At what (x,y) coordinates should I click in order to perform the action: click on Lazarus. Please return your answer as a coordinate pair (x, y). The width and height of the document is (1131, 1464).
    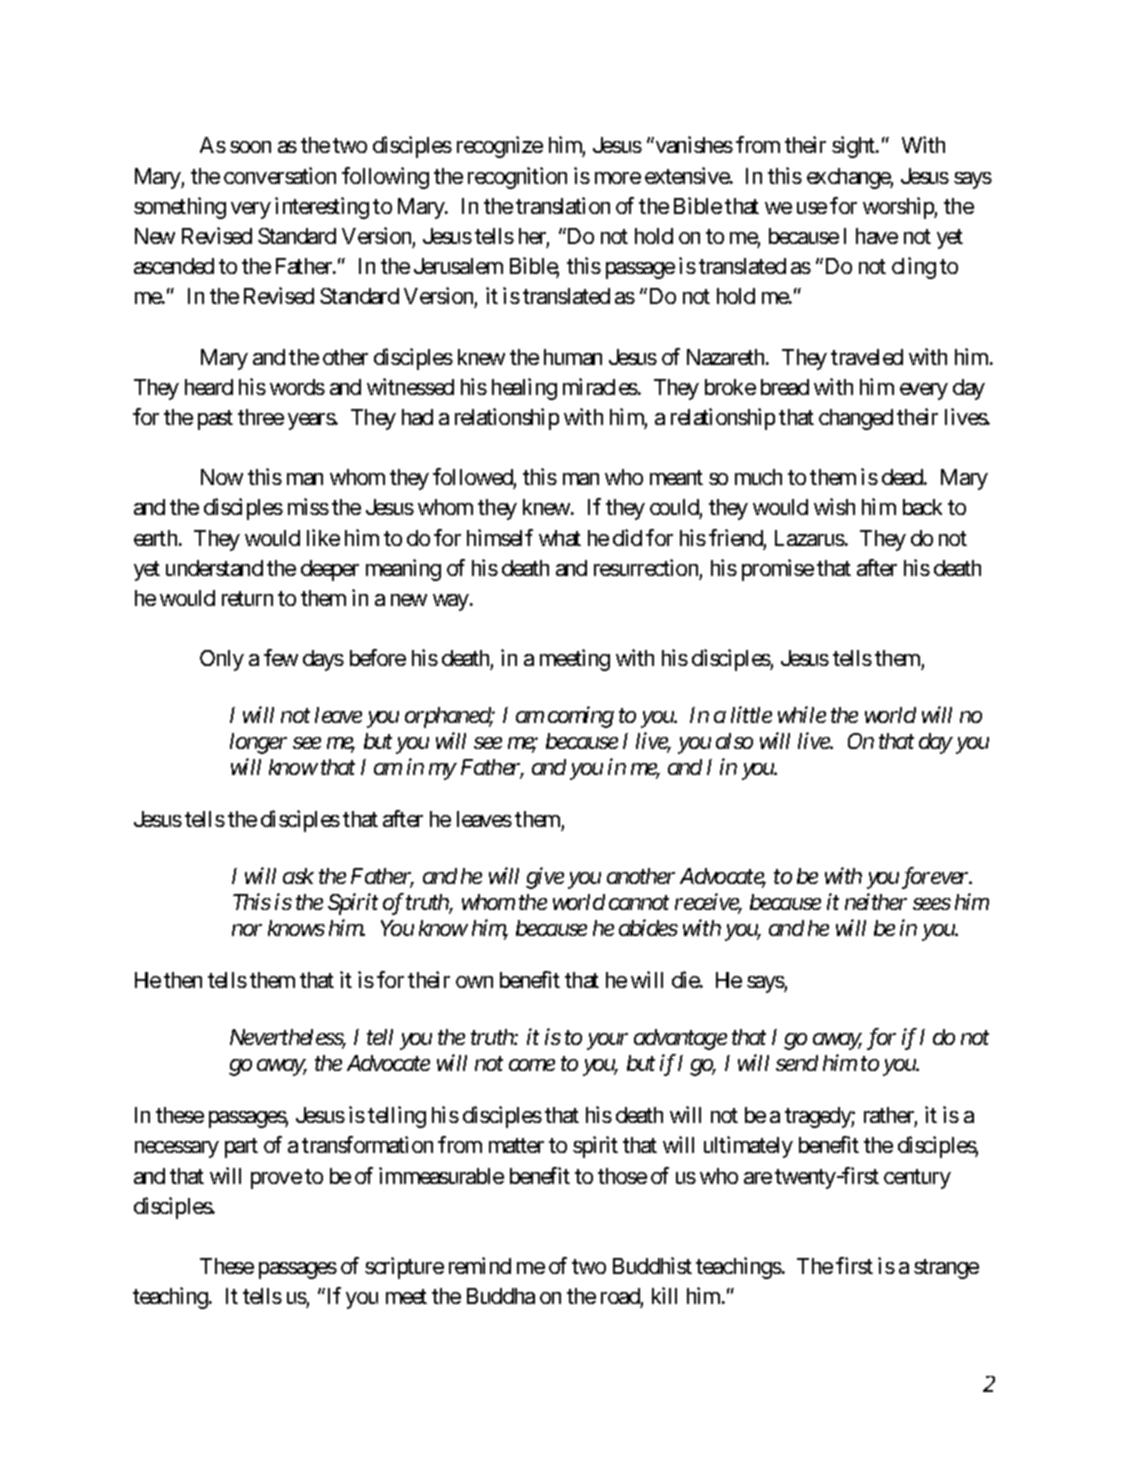
    Looking at the image, I should click on (810, 538).
